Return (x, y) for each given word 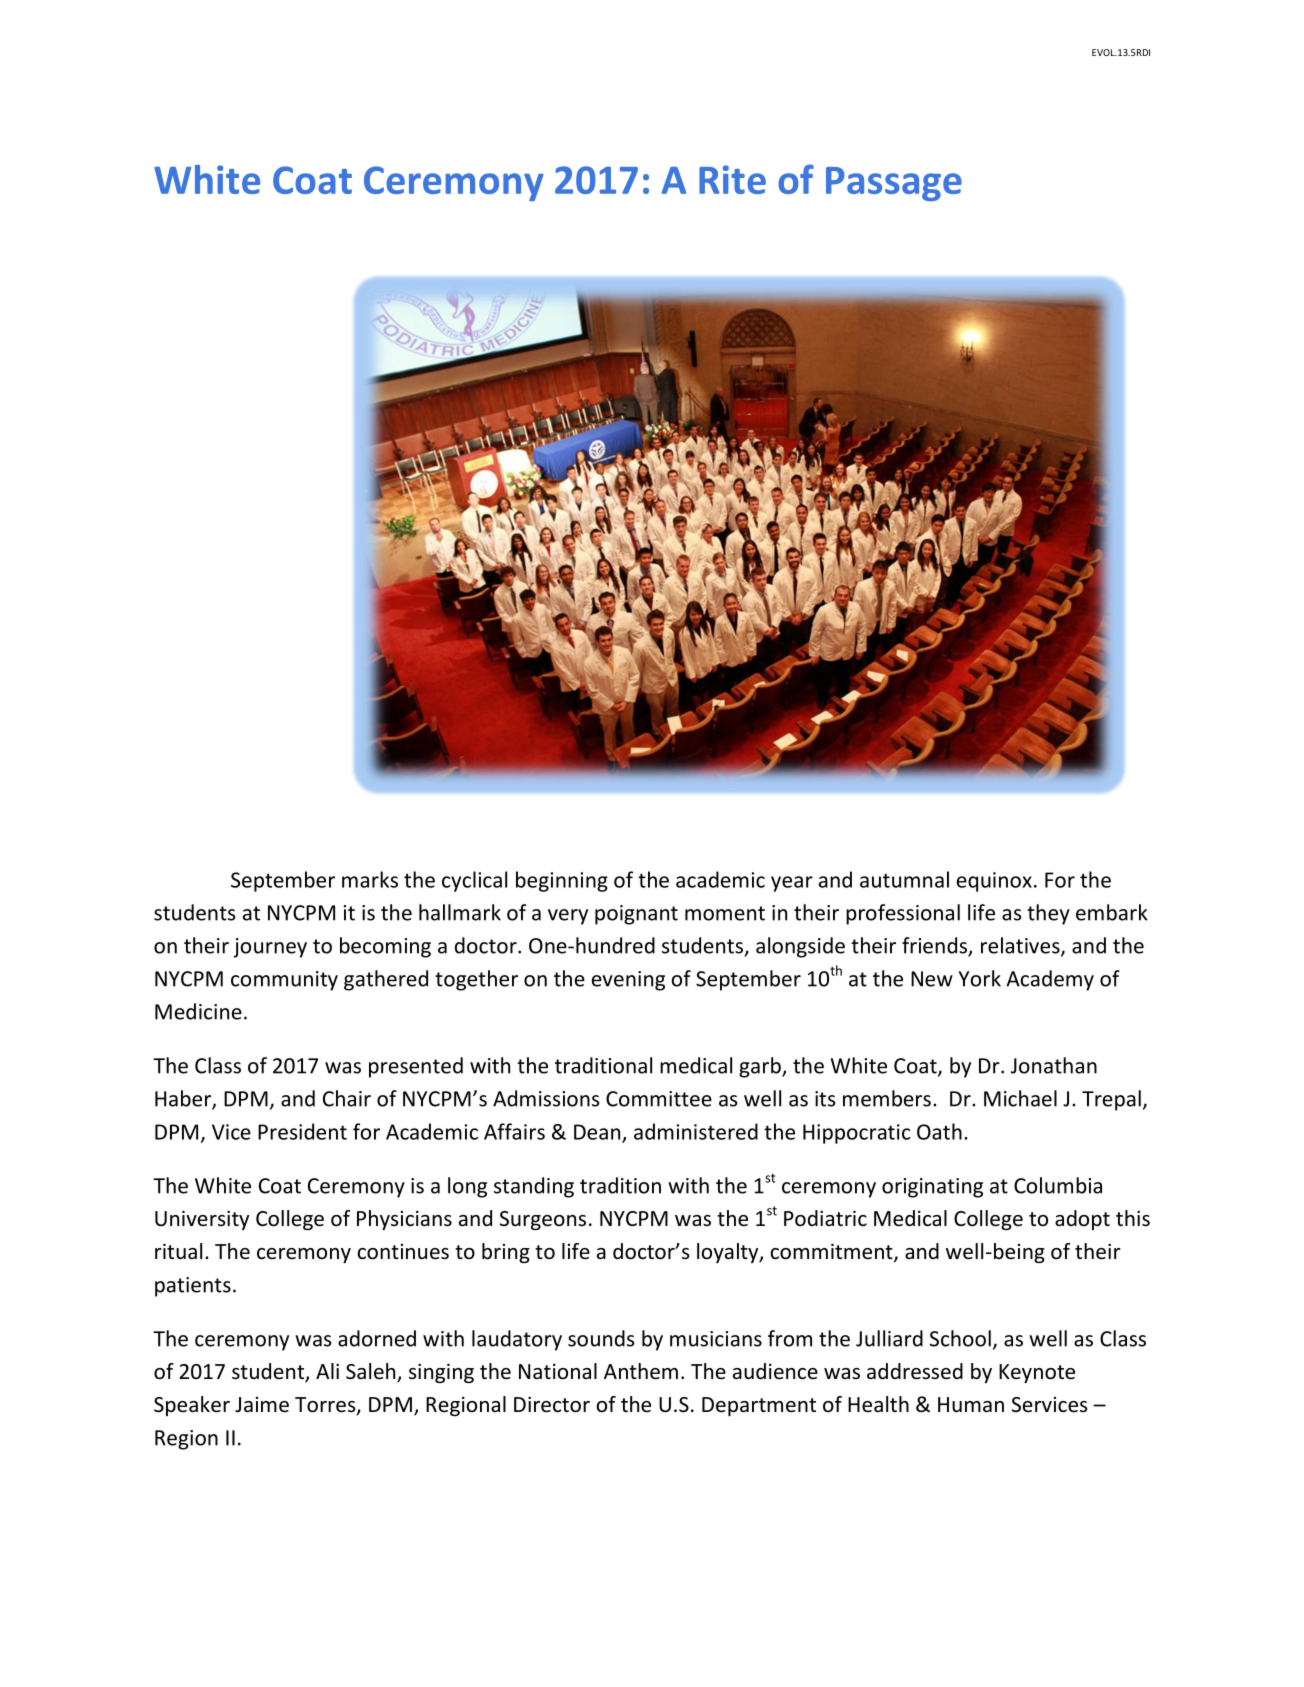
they (1048, 914)
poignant (636, 915)
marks (370, 879)
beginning (562, 881)
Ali (327, 1371)
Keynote (1037, 1373)
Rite (732, 179)
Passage (894, 184)
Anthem (641, 1371)
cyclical (474, 881)
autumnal (904, 879)
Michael (1020, 1098)
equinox (994, 882)
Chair (347, 1098)
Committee (659, 1099)
